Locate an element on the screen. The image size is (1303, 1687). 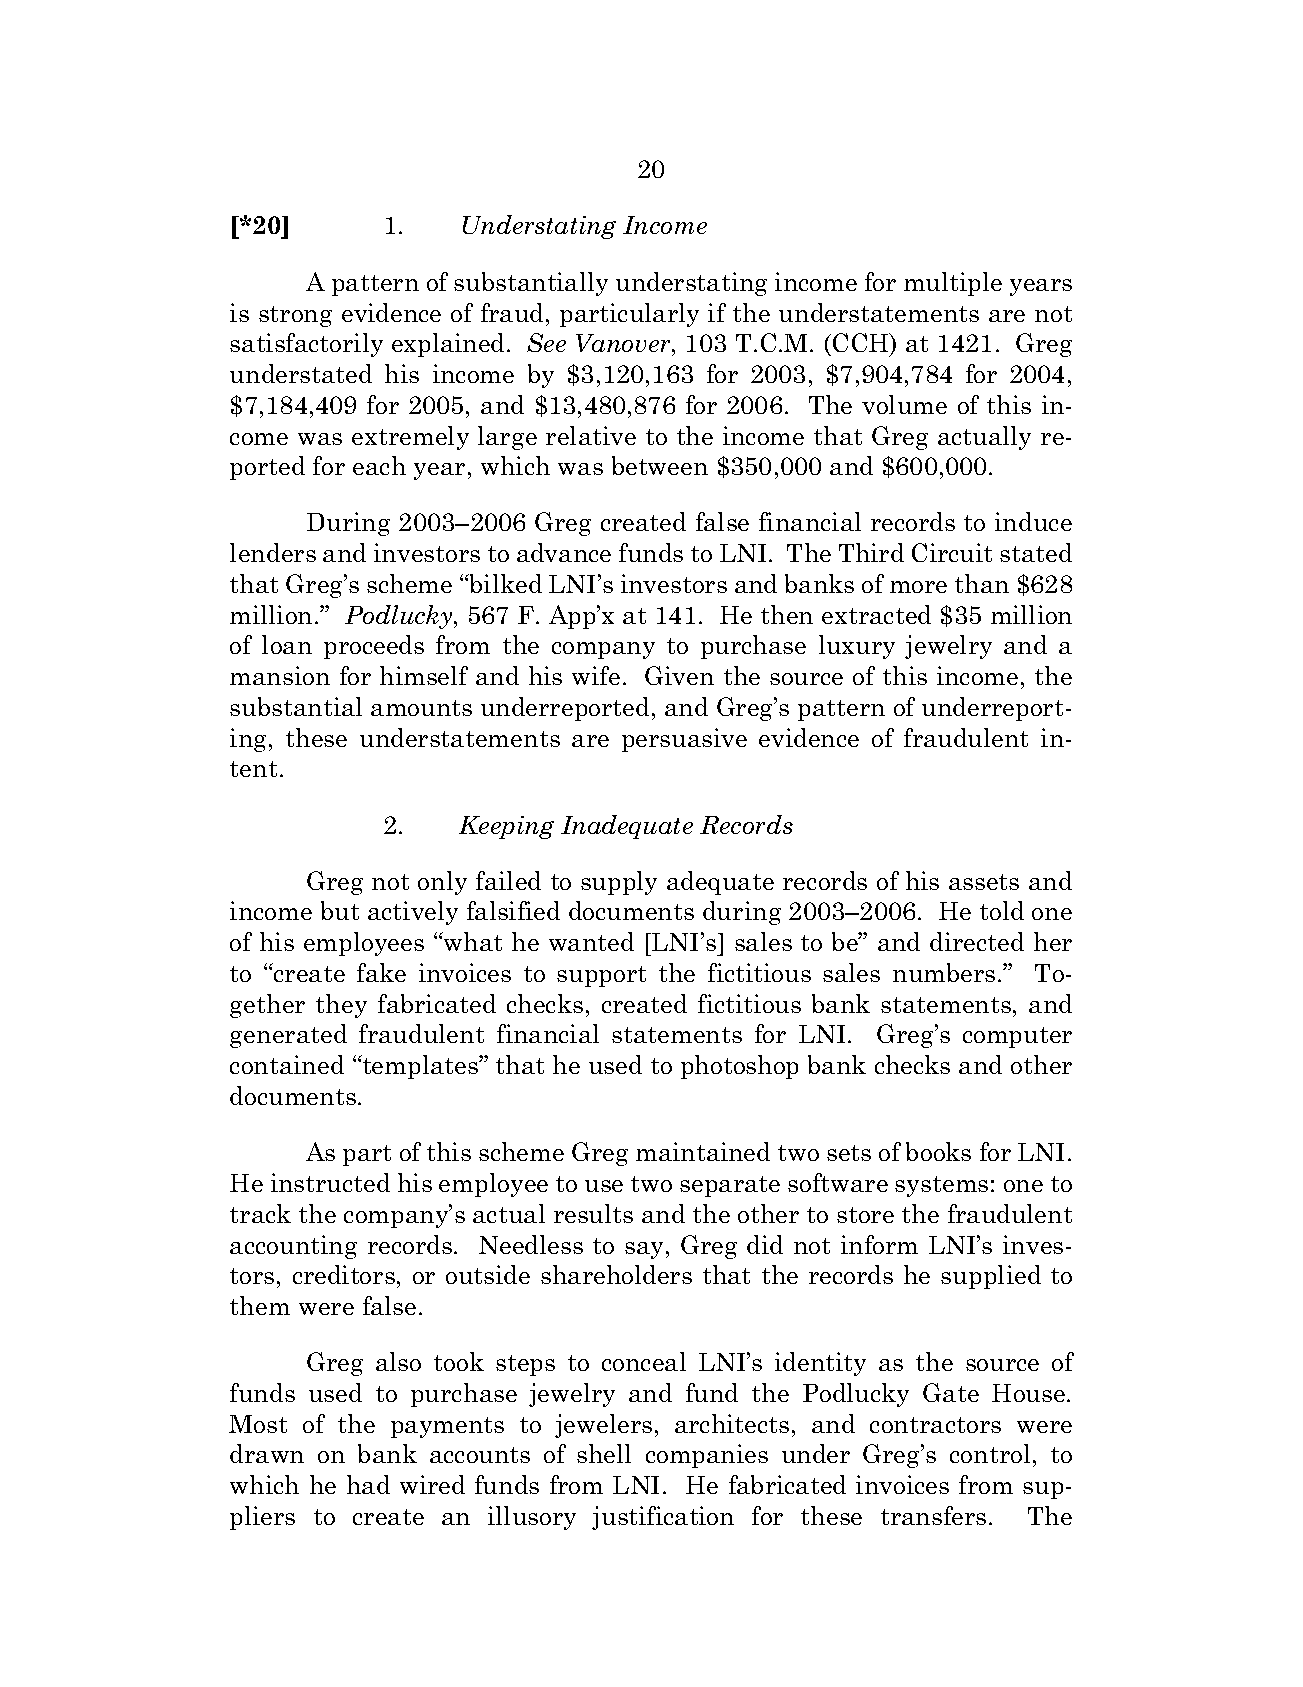
See is located at coordinates (546, 342).
